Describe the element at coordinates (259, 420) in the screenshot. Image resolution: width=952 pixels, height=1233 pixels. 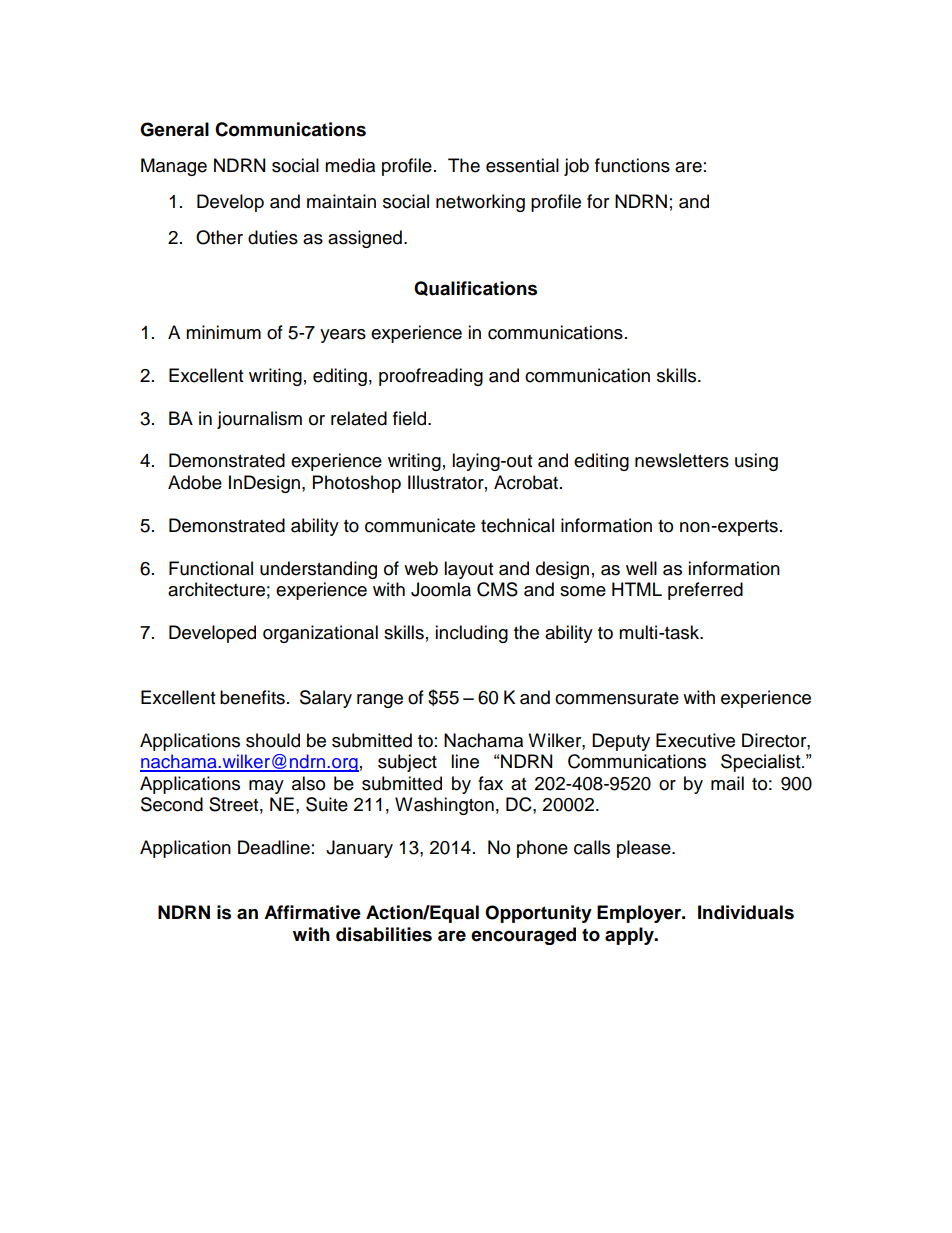
I see `journalism` at that location.
